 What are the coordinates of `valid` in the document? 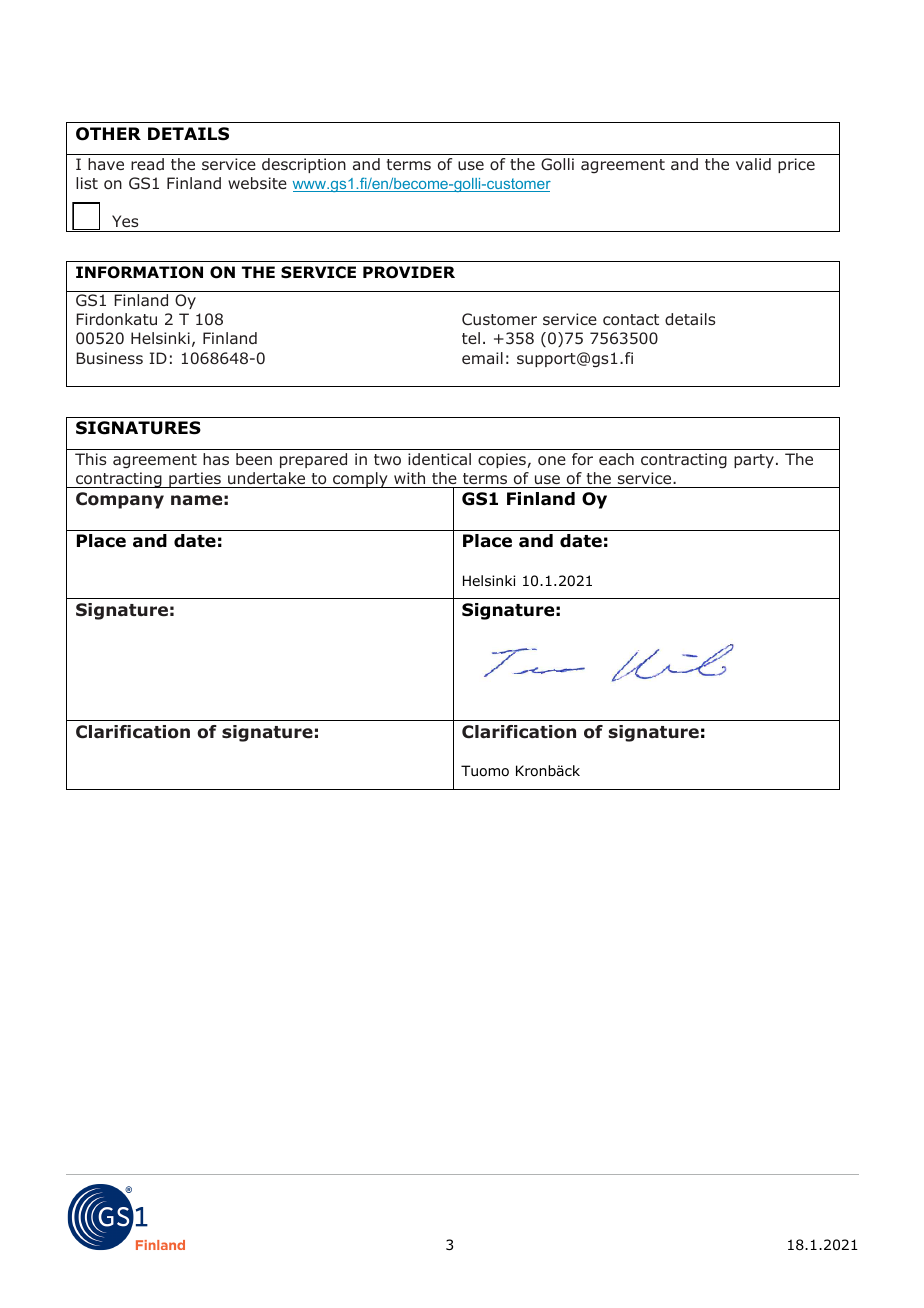 It's located at (753, 164).
